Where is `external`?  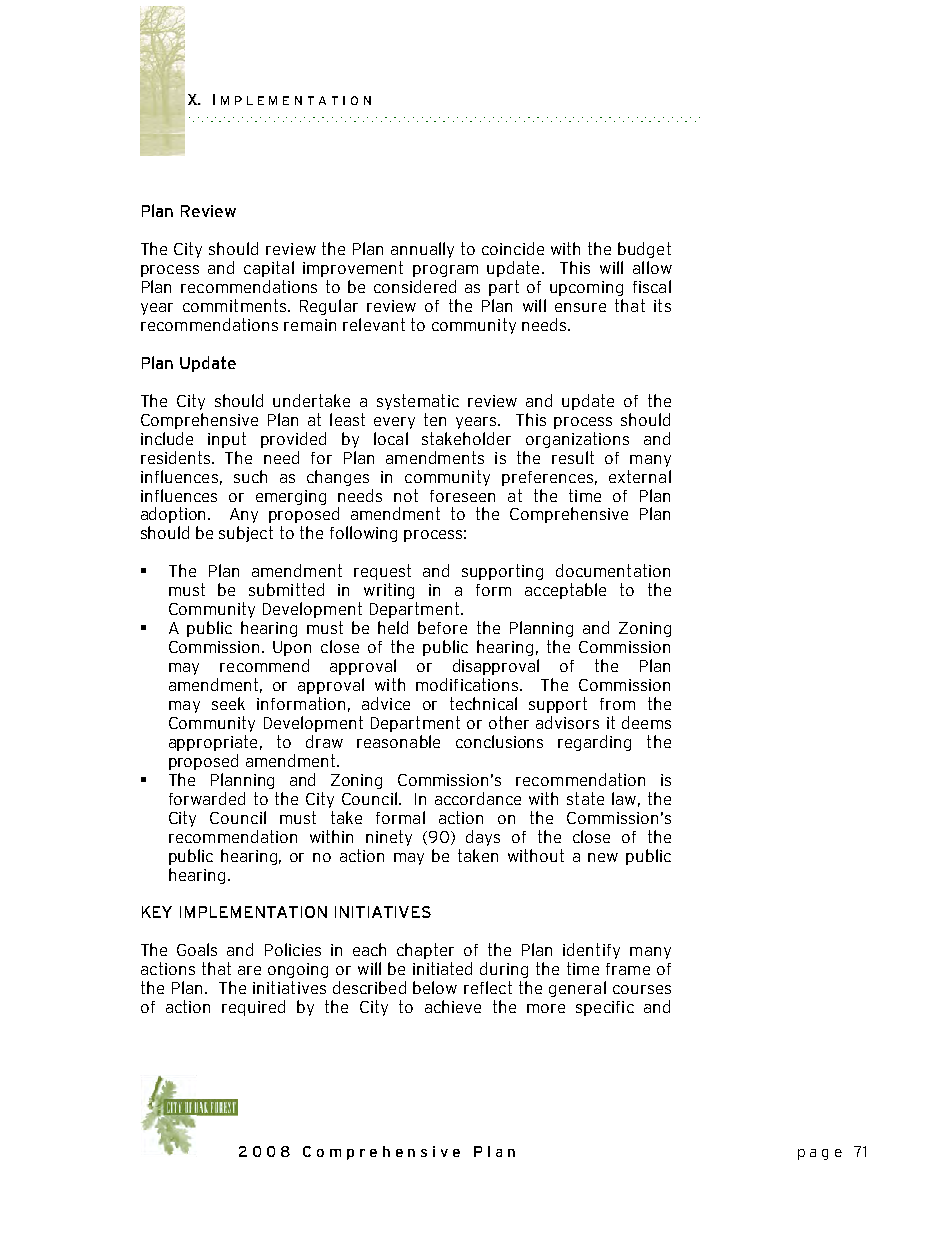 external is located at coordinates (640, 476).
